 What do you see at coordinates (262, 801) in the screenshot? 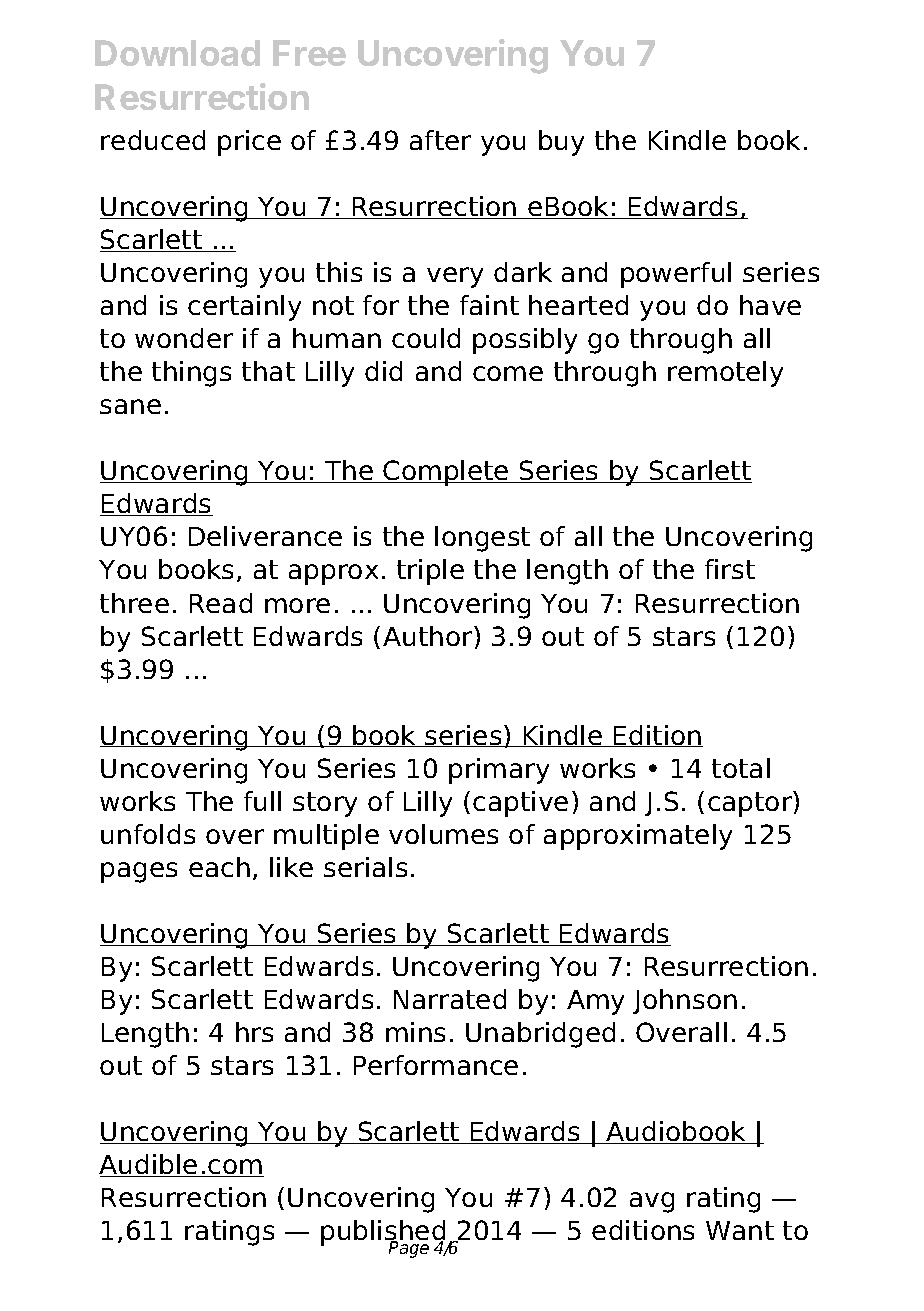
I see `full` at bounding box center [262, 801].
